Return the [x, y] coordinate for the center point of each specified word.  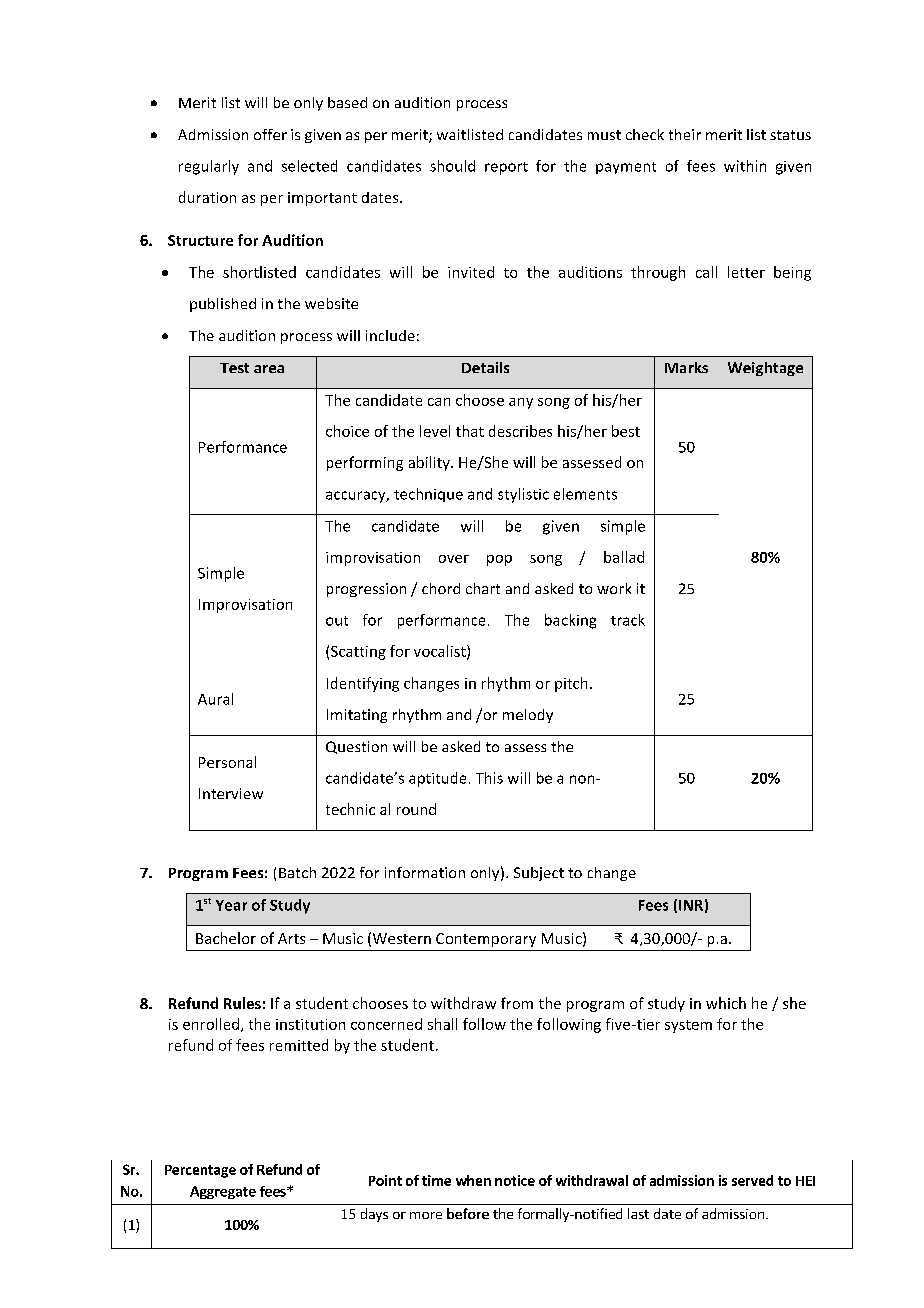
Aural [215, 699]
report [506, 168]
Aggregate [223, 1192]
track [628, 620]
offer [270, 134]
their [685, 134]
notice [515, 1180]
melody [528, 716]
